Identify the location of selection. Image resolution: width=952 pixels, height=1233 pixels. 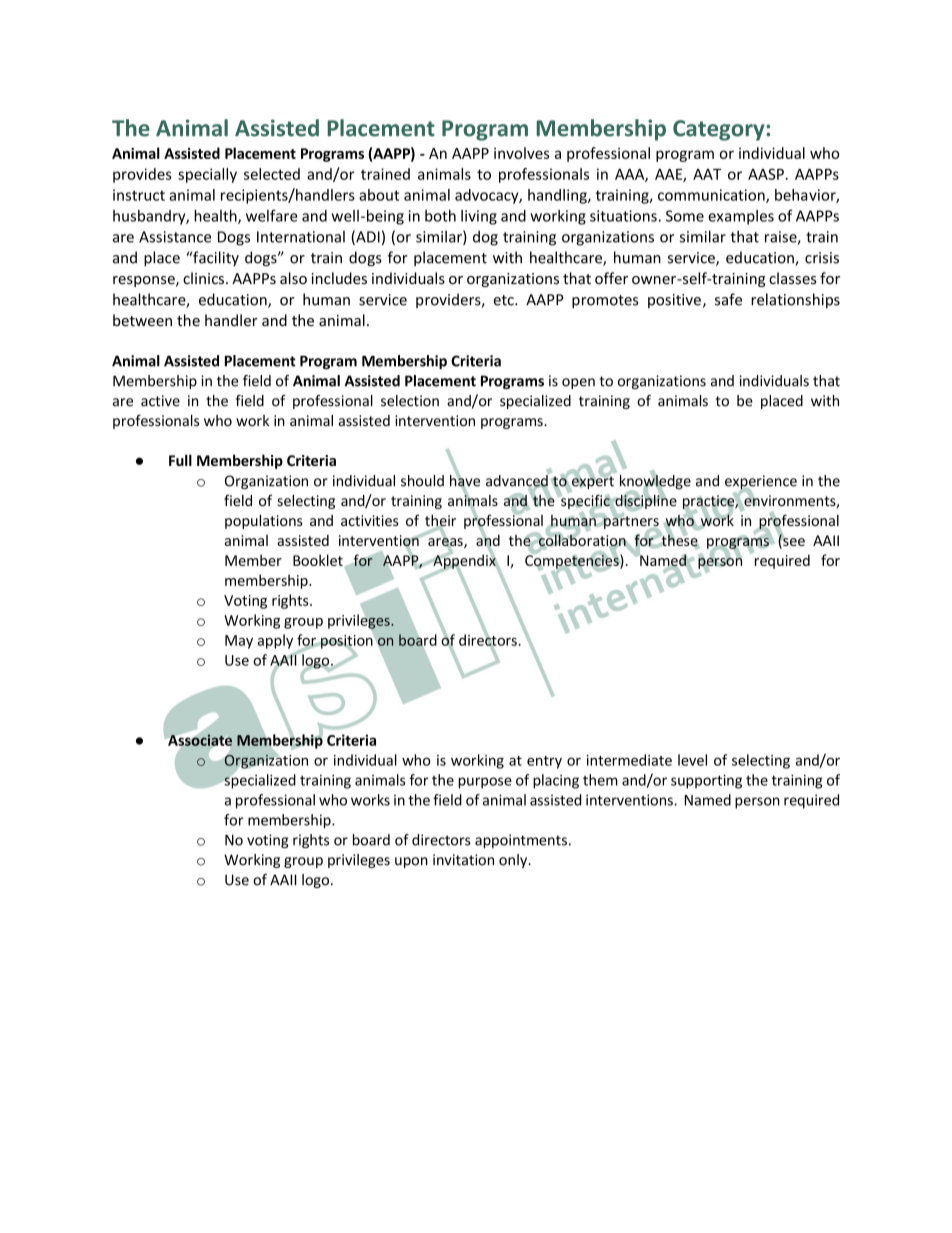
(410, 401).
